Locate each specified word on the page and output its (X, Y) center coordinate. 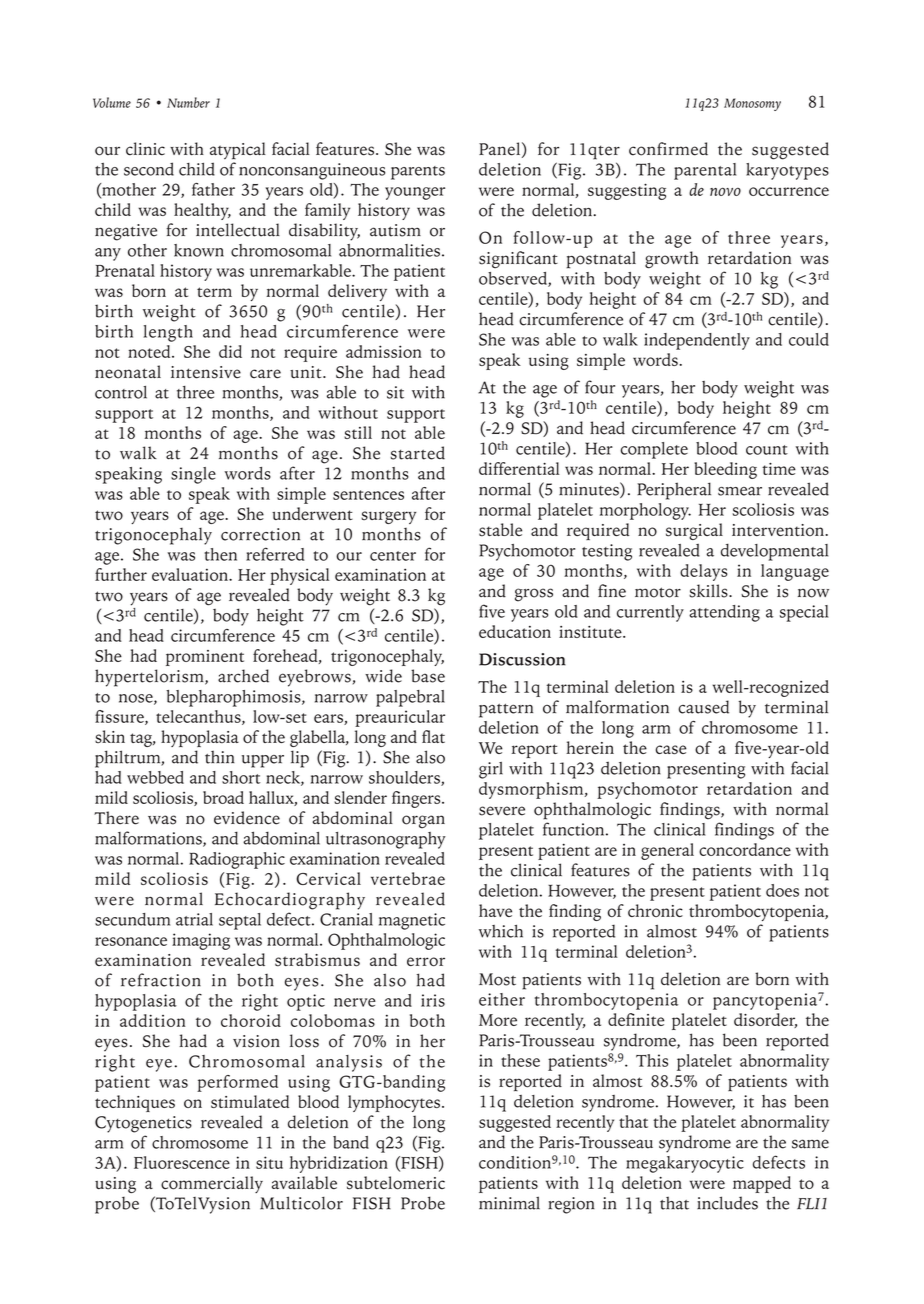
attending (724, 613)
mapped (762, 1184)
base (428, 676)
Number (188, 102)
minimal (509, 1203)
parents (418, 173)
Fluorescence (182, 1162)
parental (705, 171)
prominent (205, 658)
